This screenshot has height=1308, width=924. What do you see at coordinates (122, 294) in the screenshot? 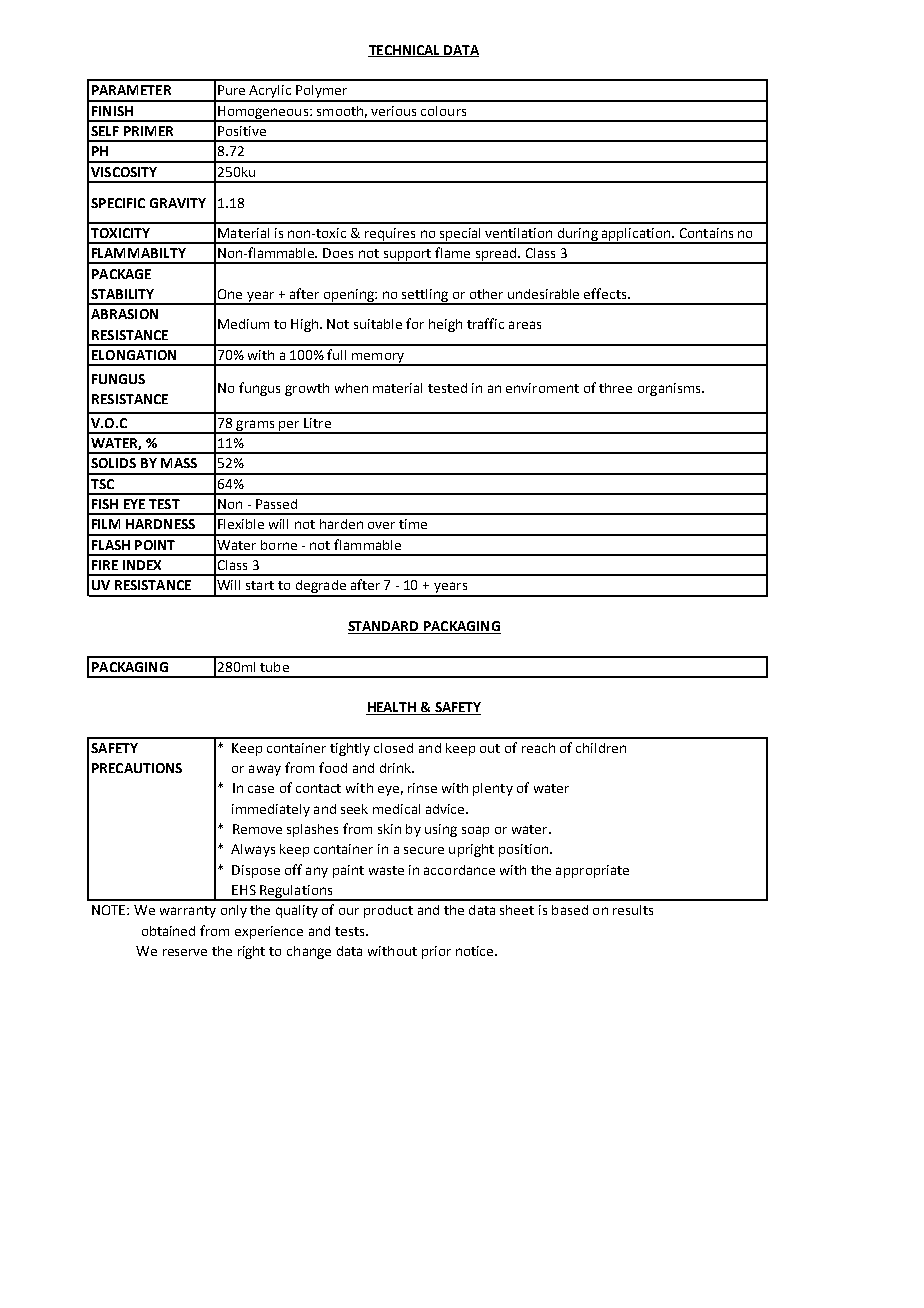
I see `STABILITY` at bounding box center [122, 294].
